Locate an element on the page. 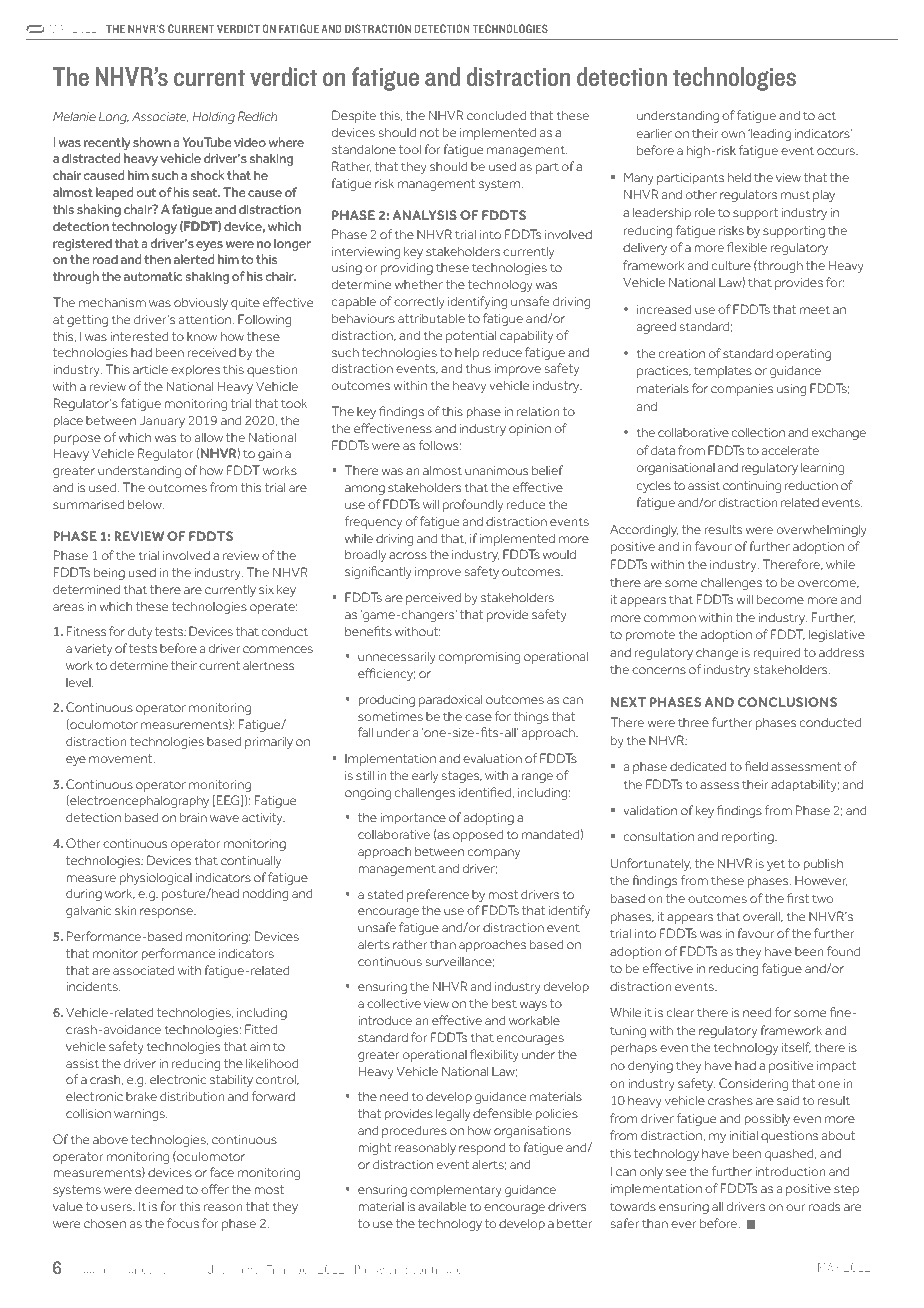 The image size is (924, 1308). shown is located at coordinates (152, 142).
